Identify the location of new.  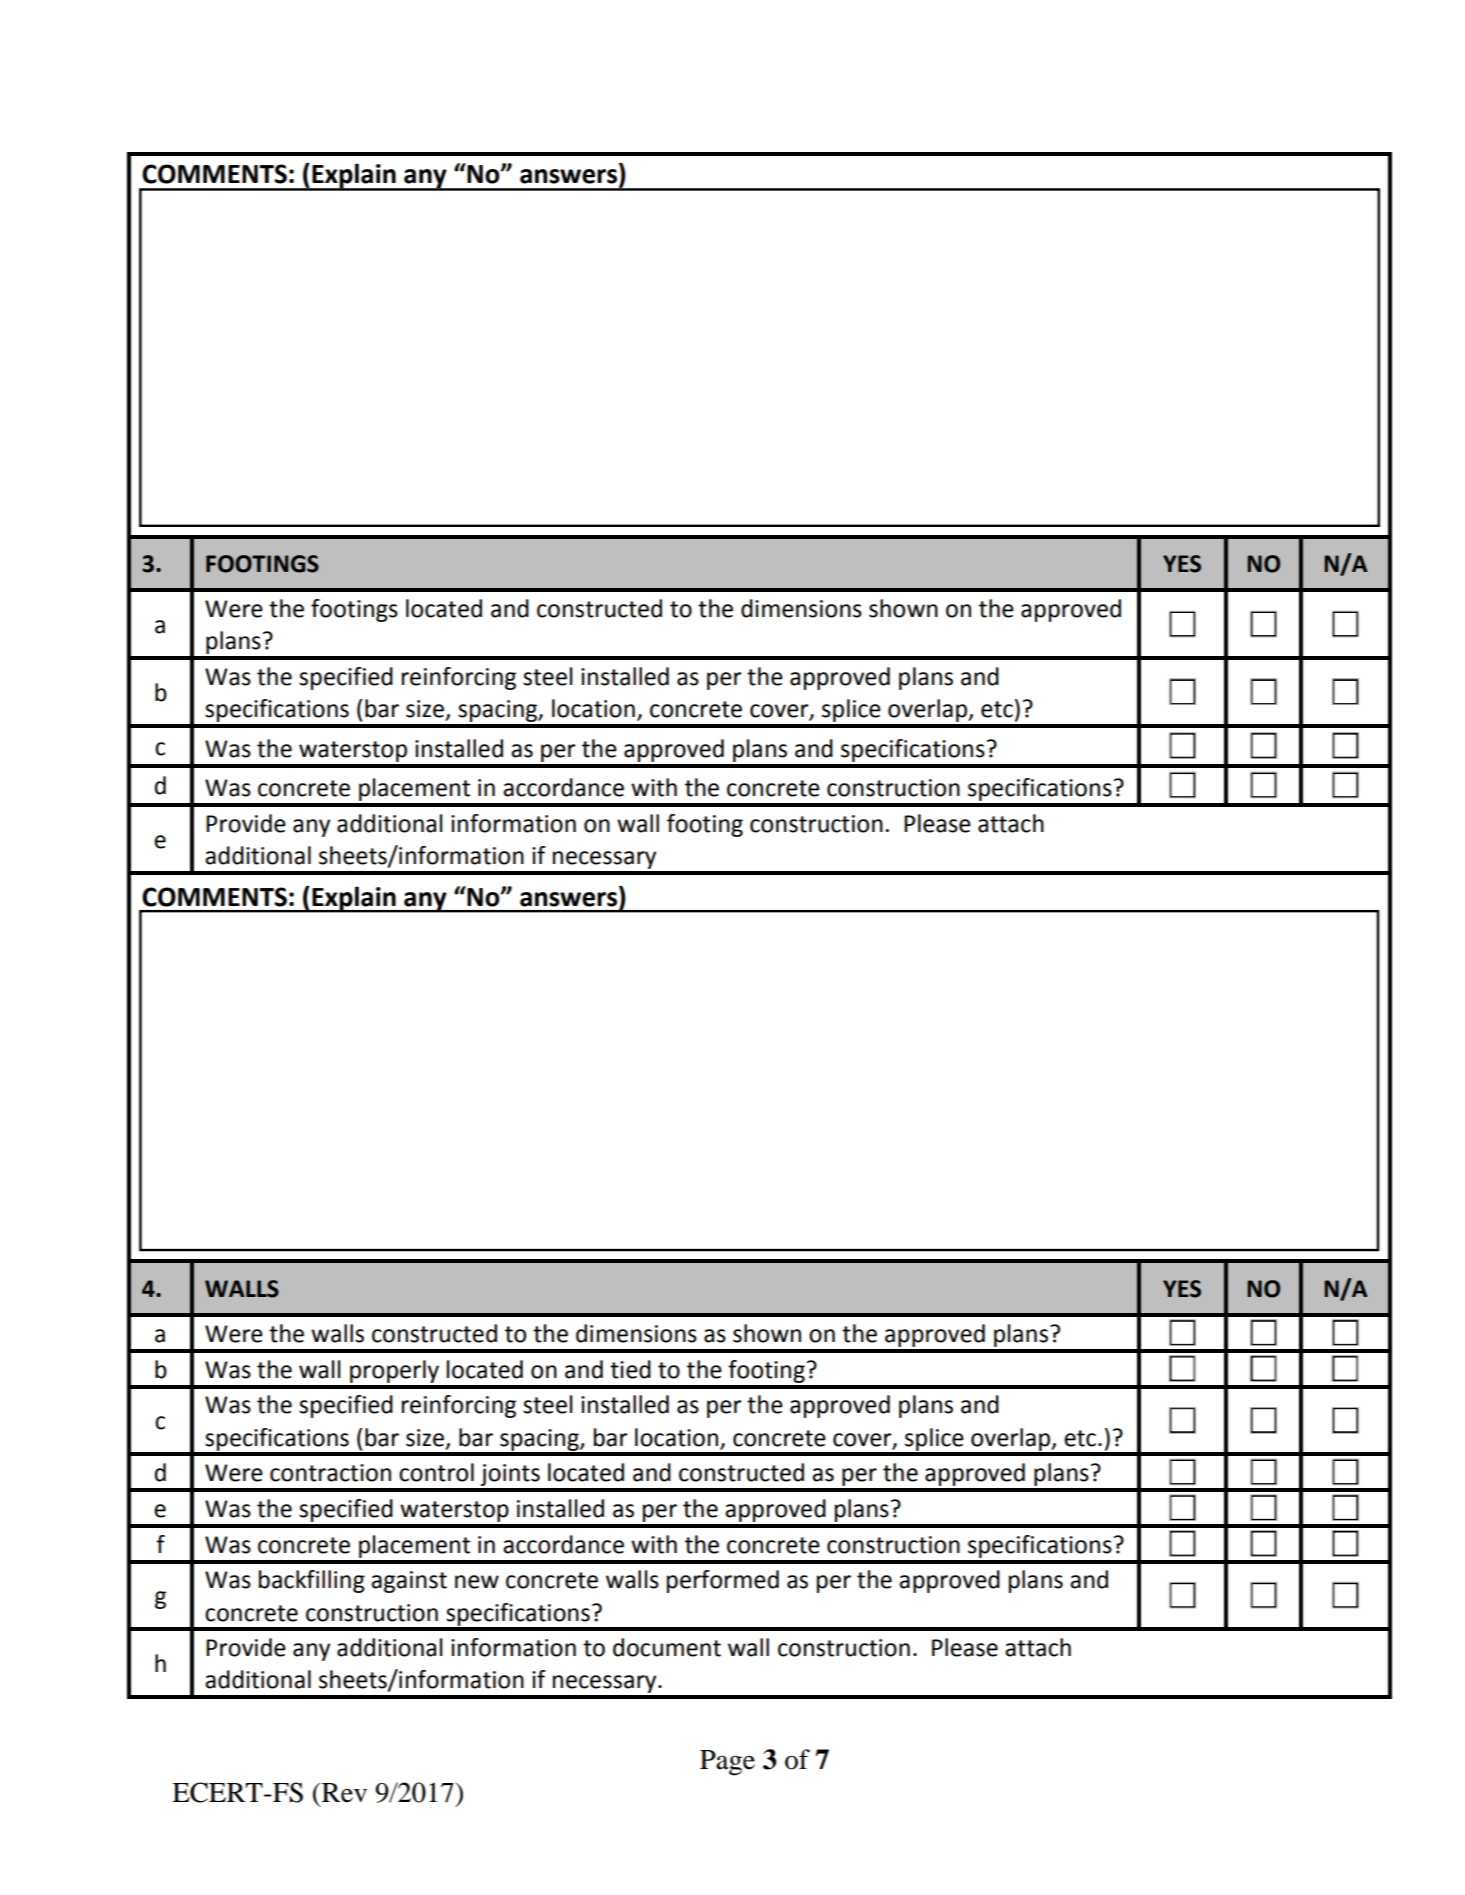
(477, 1582).
